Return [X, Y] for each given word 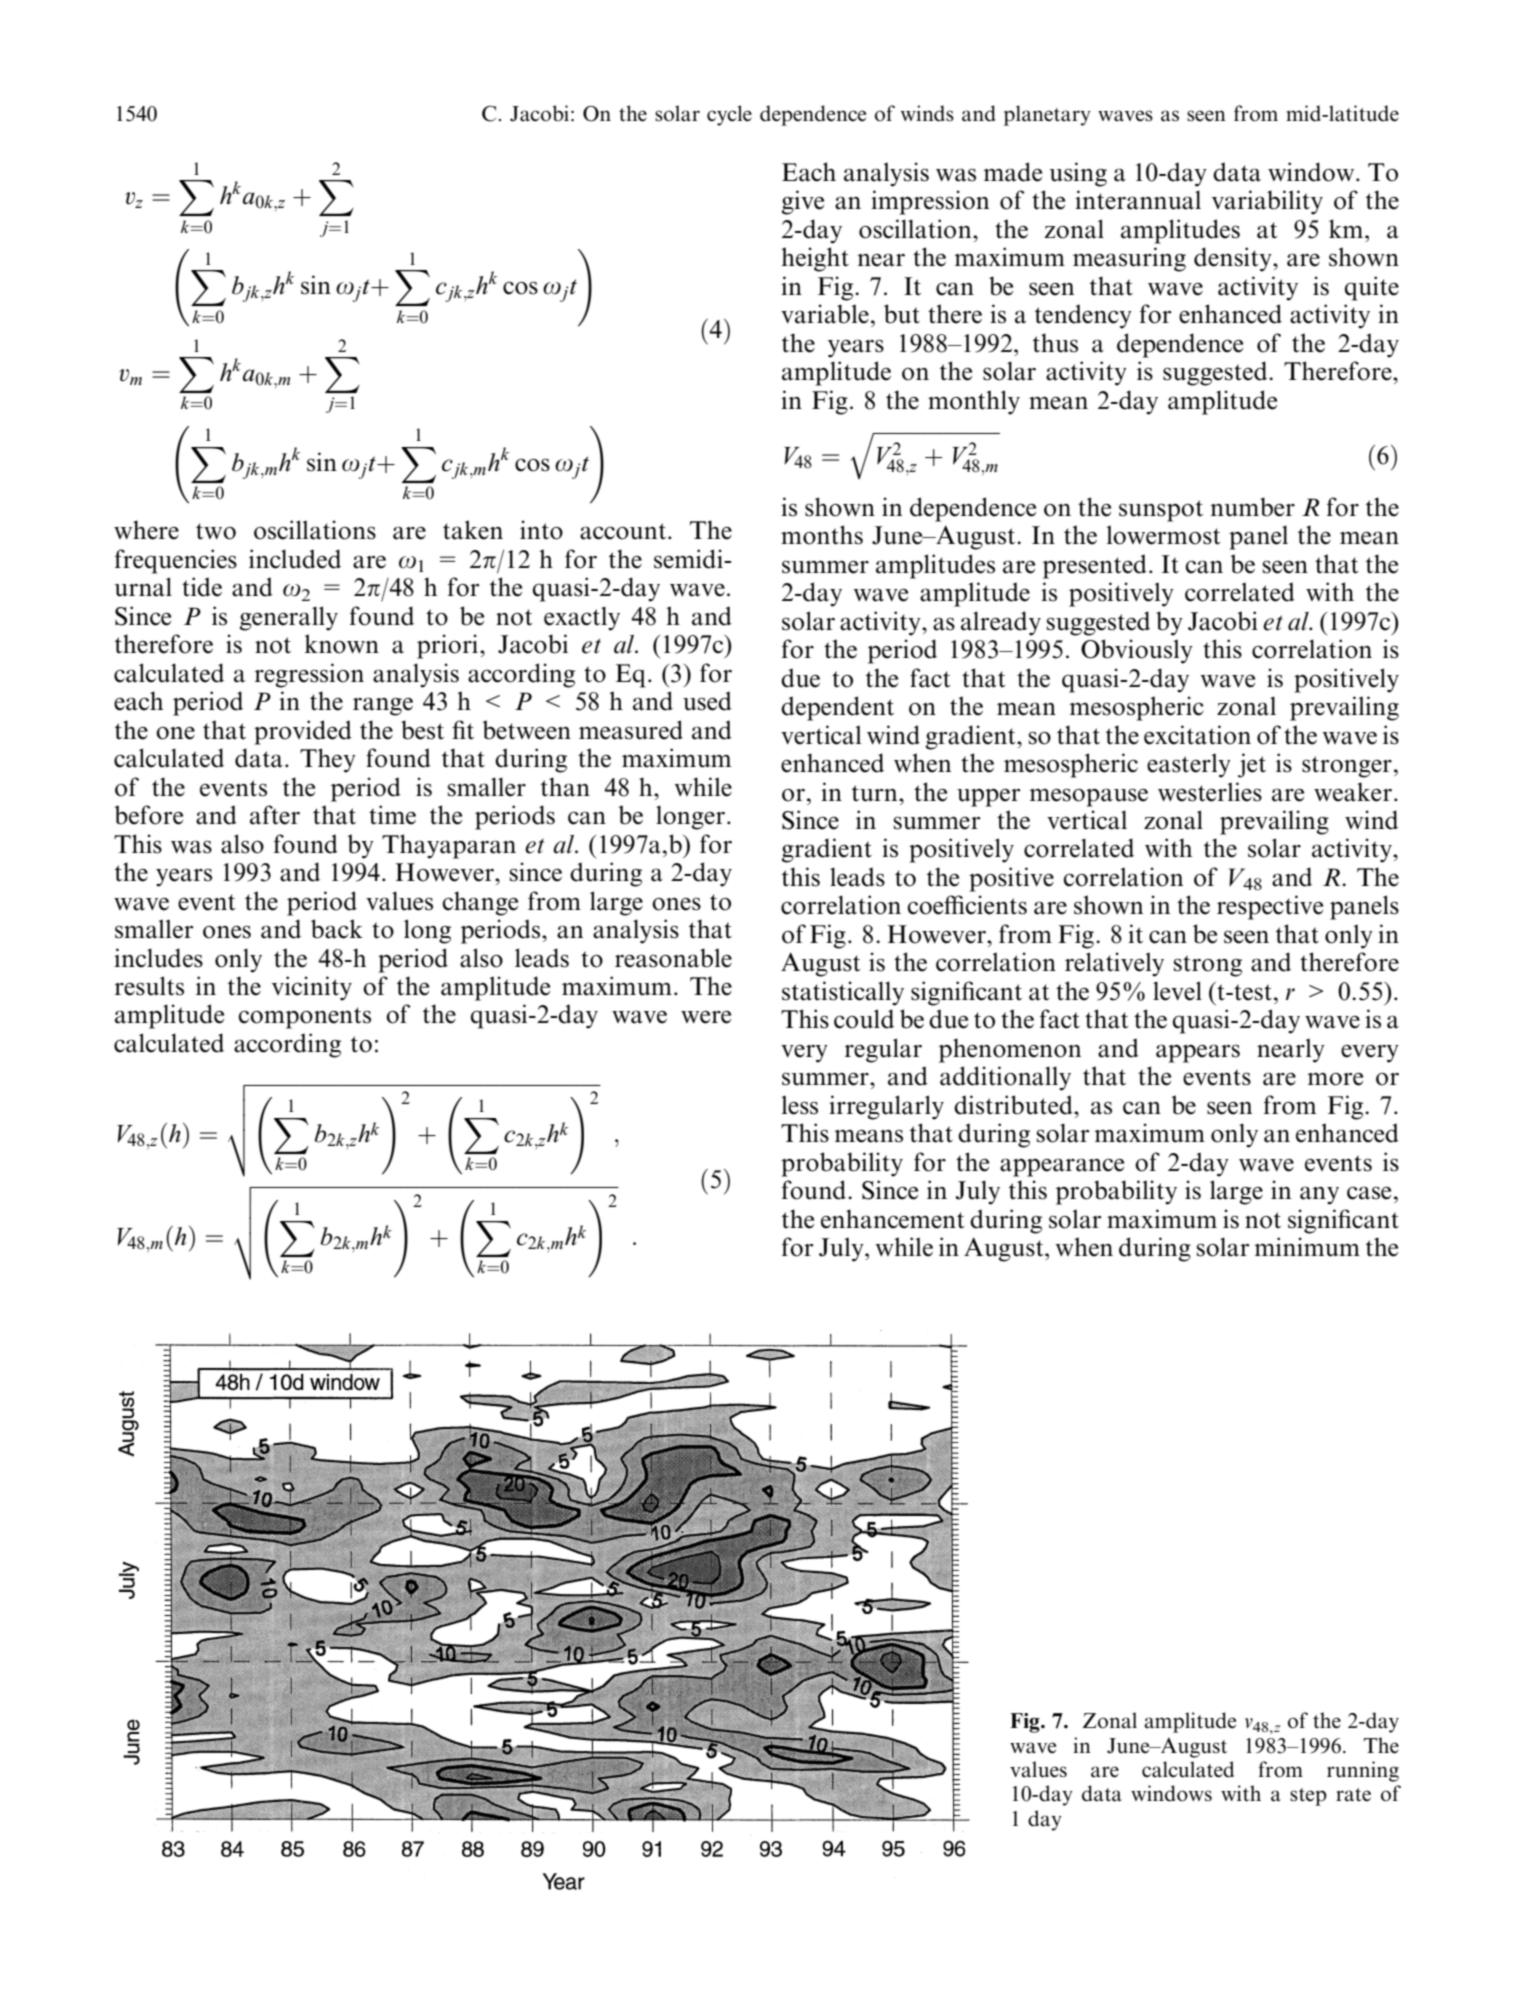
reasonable [673, 958]
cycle [729, 115]
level [1177, 991]
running [1363, 1771]
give [803, 202]
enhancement [893, 1219]
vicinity [312, 988]
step [1308, 1797]
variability [1267, 202]
